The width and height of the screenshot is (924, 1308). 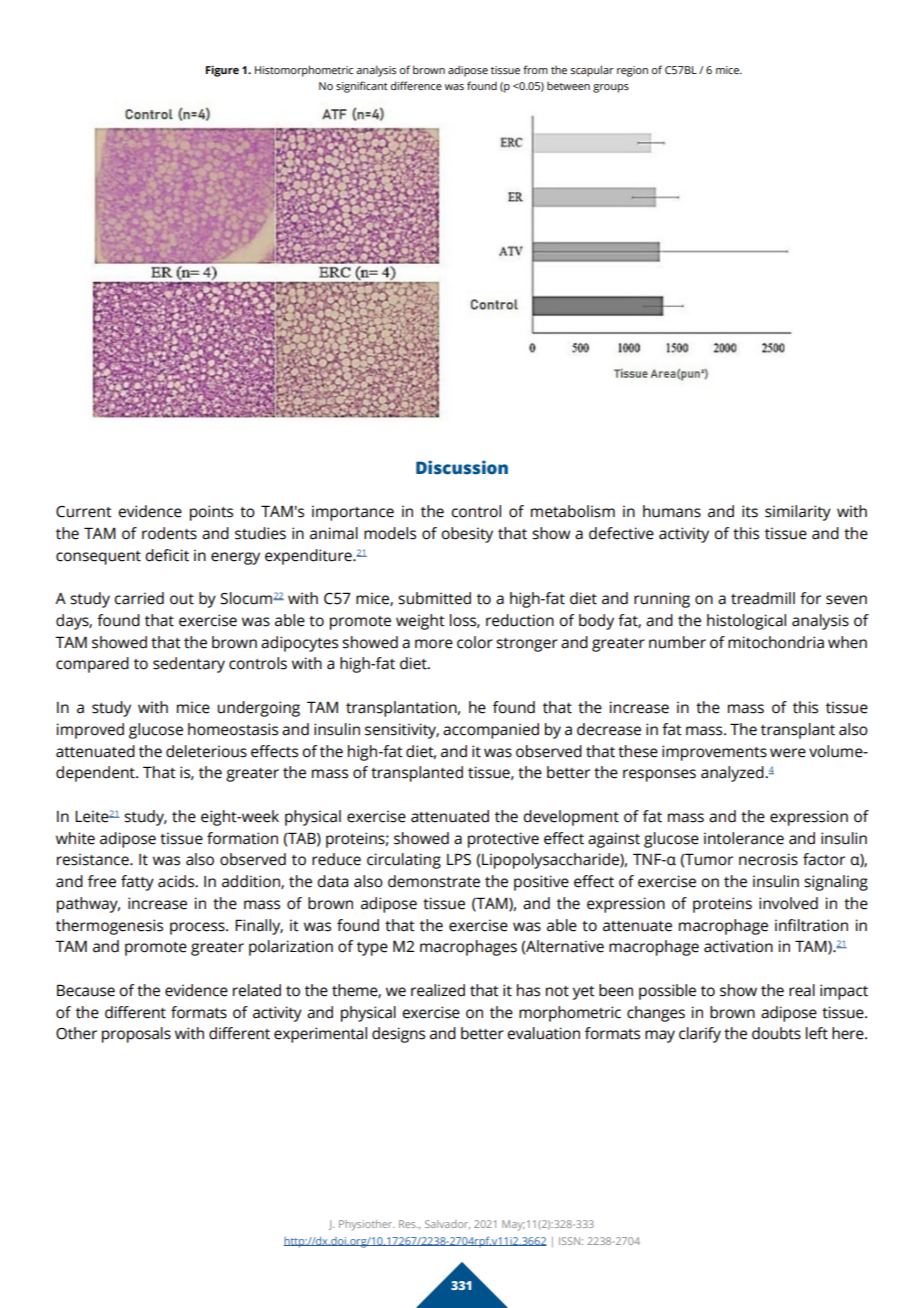 I want to click on Salvador, so click(x=447, y=1224).
